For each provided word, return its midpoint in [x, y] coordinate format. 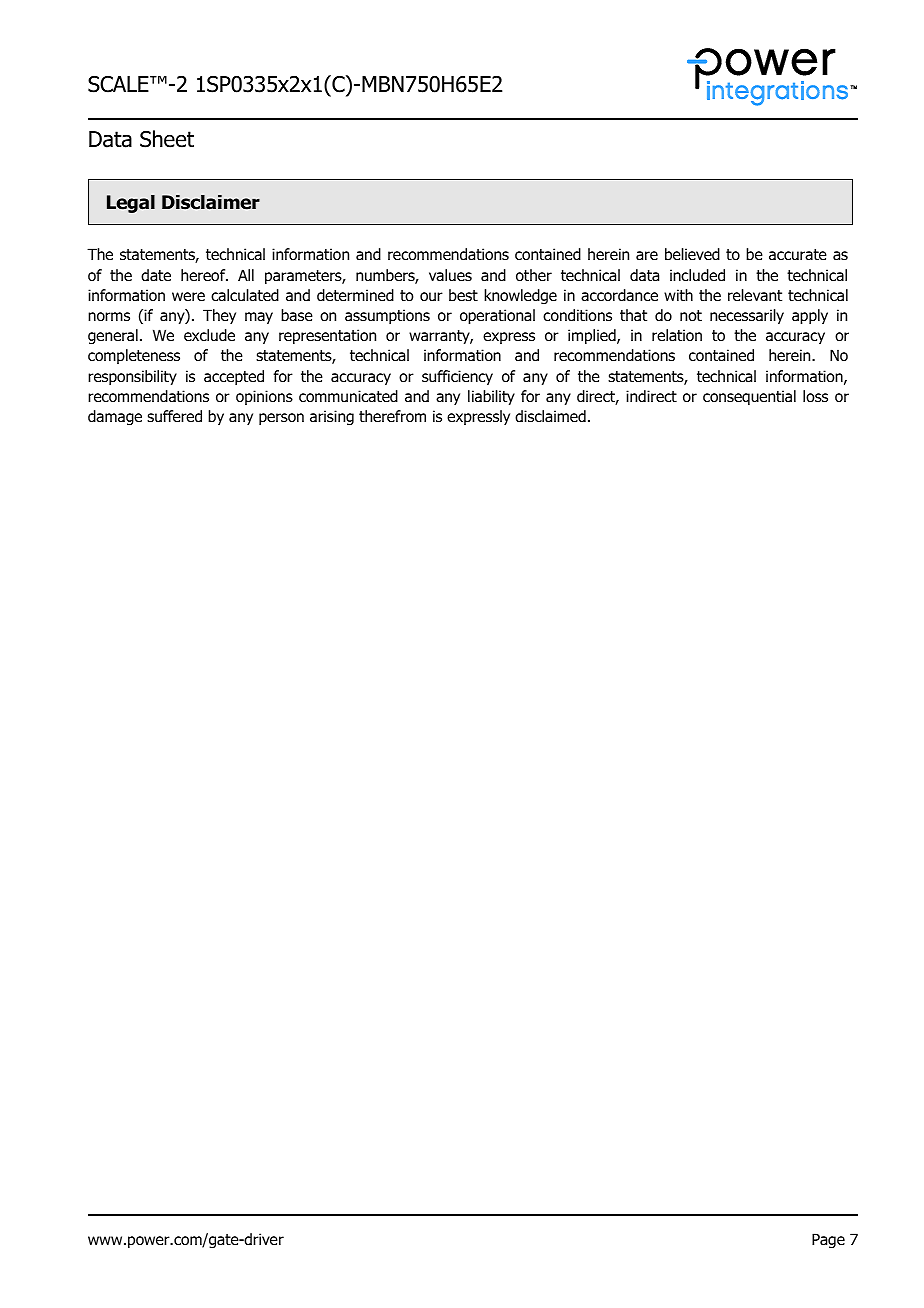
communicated [348, 396]
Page [828, 1240]
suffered [174, 416]
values [450, 275]
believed [692, 254]
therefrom [392, 416]
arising [332, 417]
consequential [749, 397]
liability [491, 397]
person [281, 419]
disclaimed [550, 416]
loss [815, 396]
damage [115, 417]
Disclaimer [211, 202]
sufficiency [457, 377]
